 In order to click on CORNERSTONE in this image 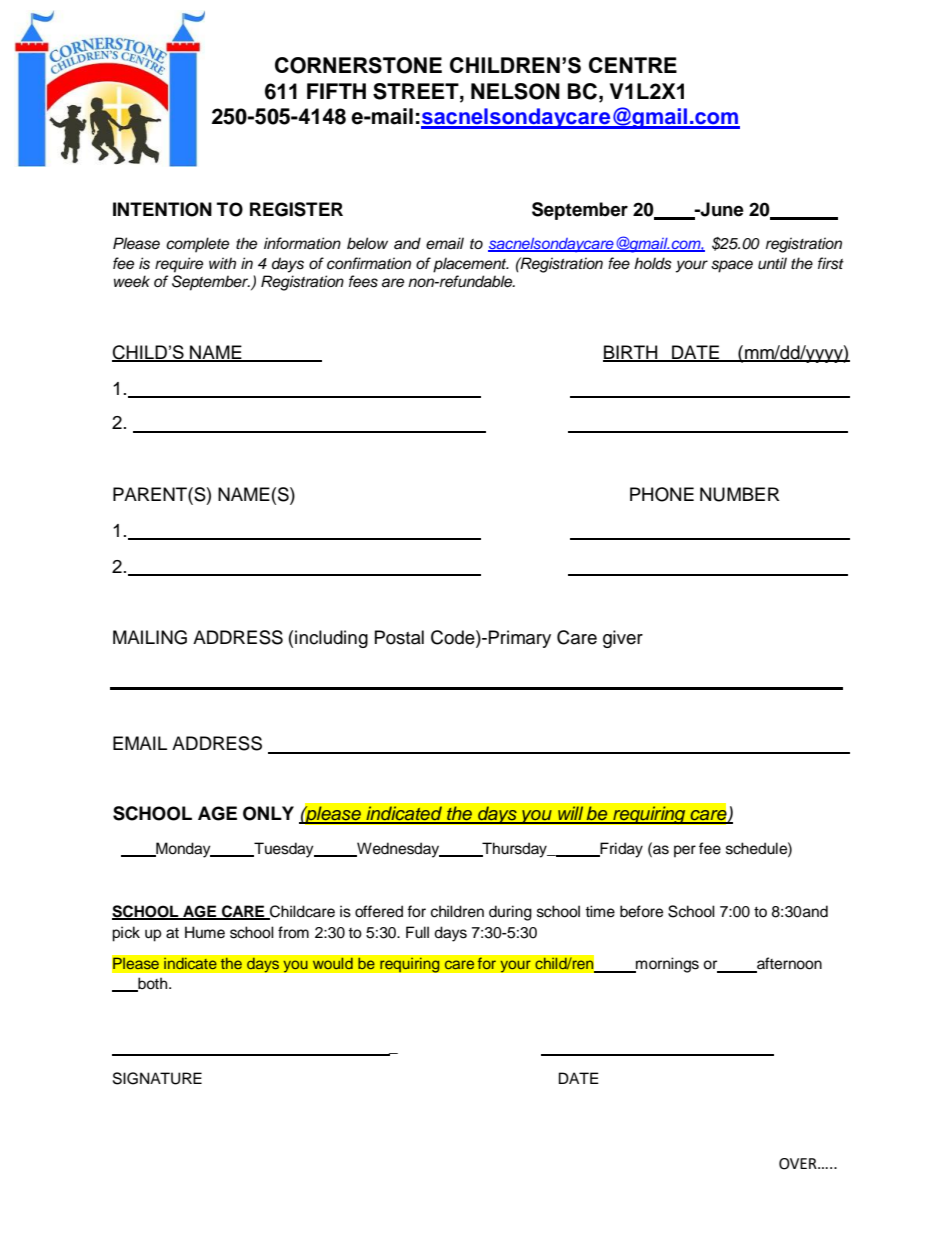, I will do `click(358, 65)`.
